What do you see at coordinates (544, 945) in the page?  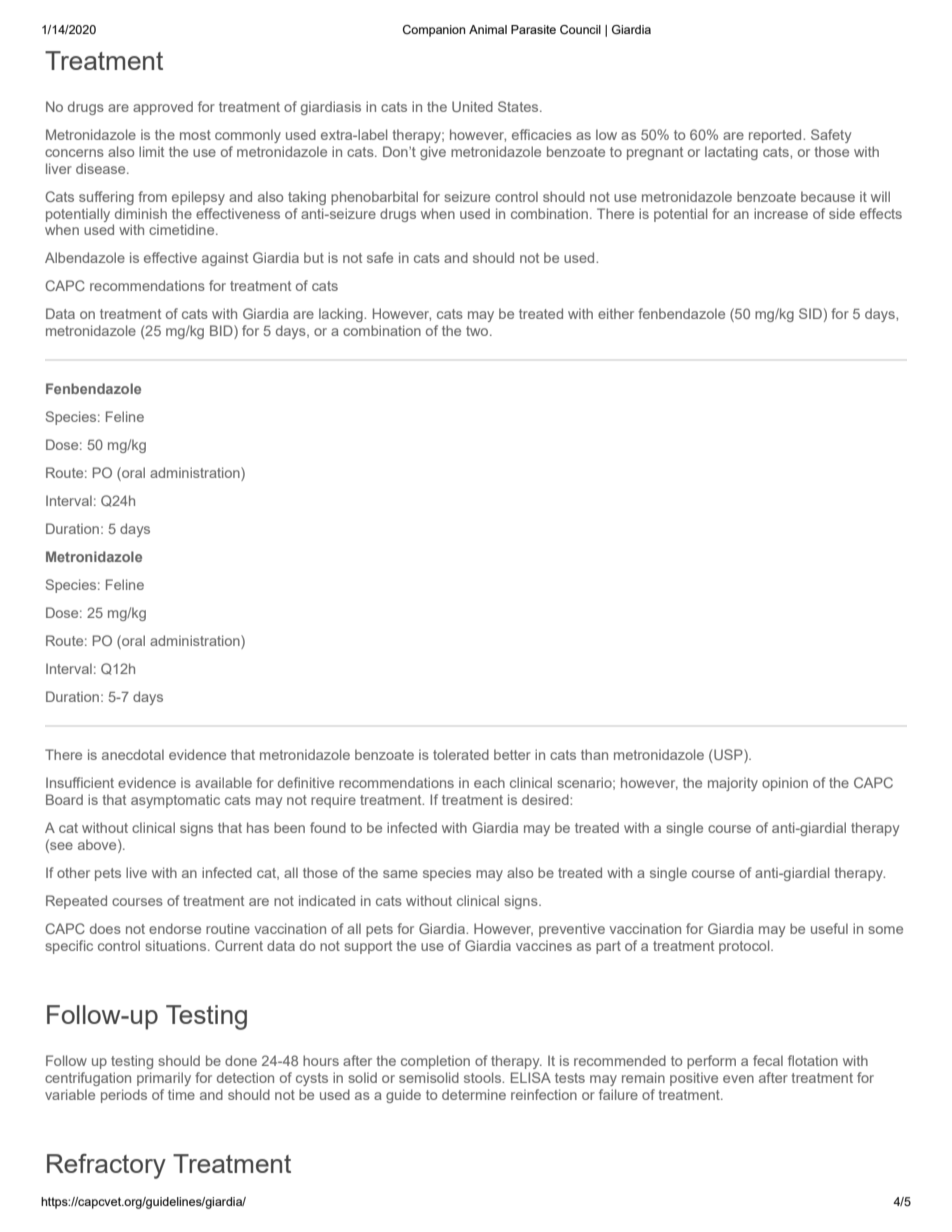 I see `vaccines` at bounding box center [544, 945].
